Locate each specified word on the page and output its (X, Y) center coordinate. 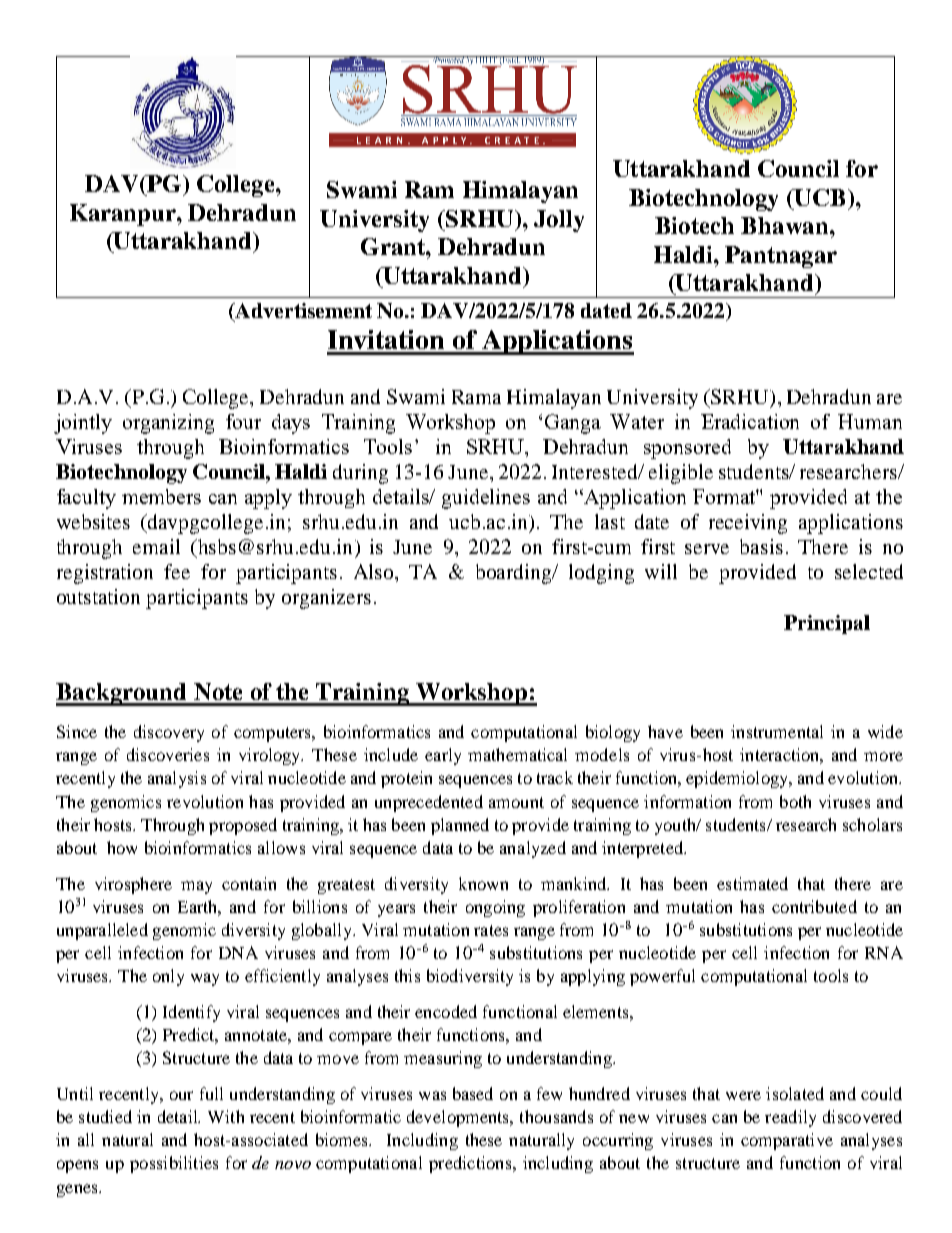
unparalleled (102, 931)
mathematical (517, 754)
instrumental (777, 731)
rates (491, 930)
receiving (748, 524)
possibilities (174, 1164)
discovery (169, 733)
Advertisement (302, 312)
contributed (814, 906)
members (161, 496)
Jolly (559, 221)
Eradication (750, 421)
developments (459, 1118)
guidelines (486, 499)
